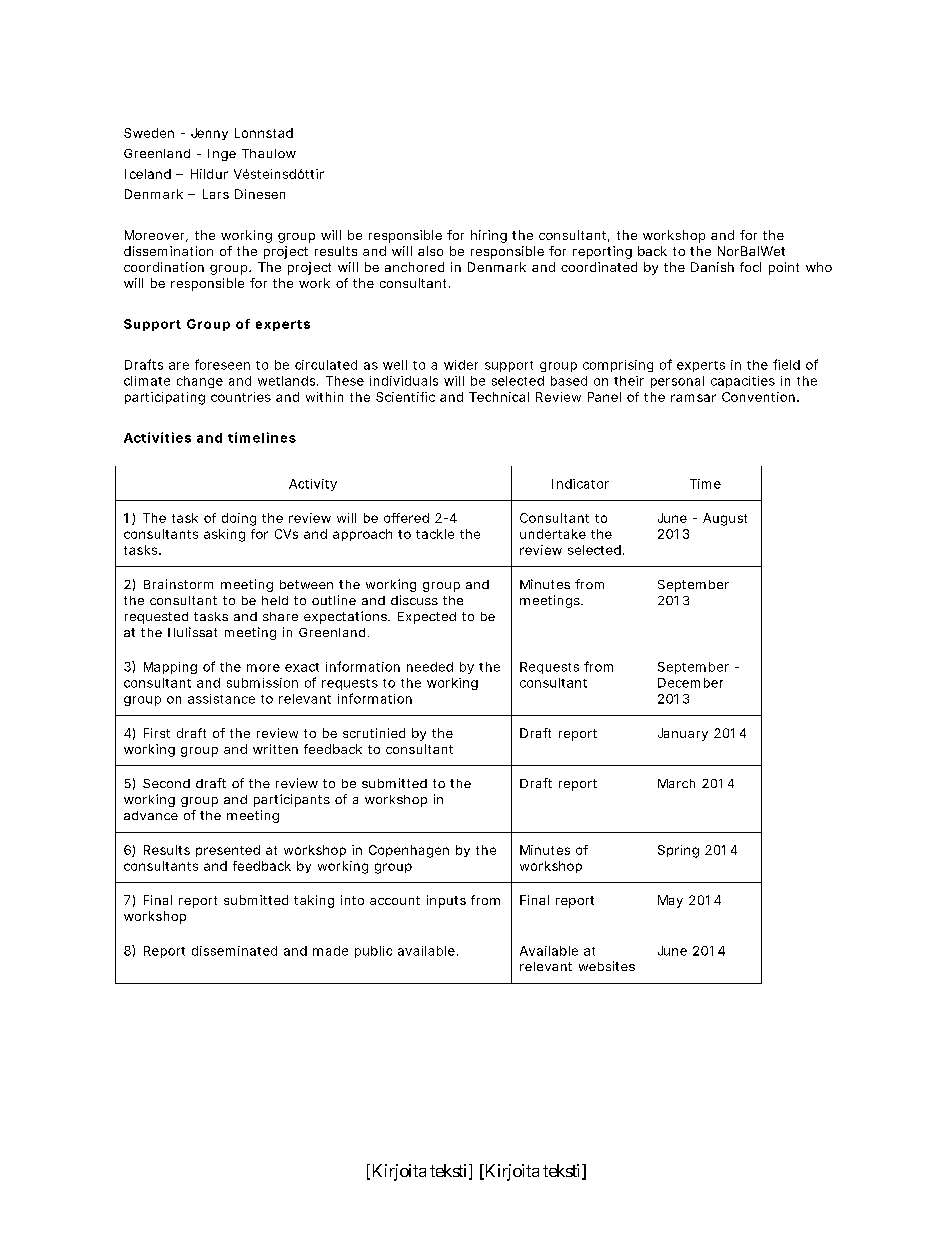  I want to click on foreseen, so click(222, 364).
